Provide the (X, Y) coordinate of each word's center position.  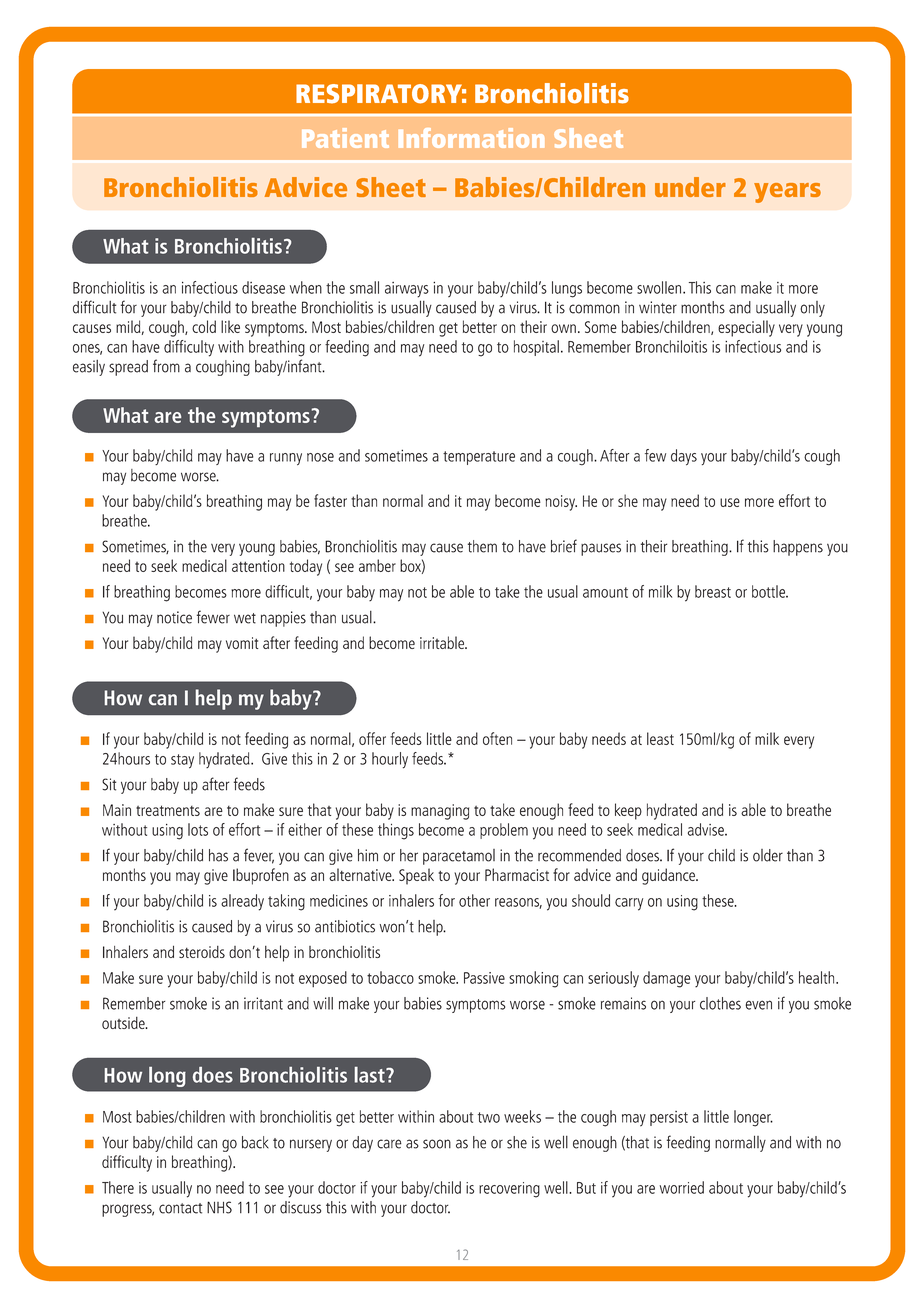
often (497, 738)
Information (471, 138)
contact (180, 1208)
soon (437, 1144)
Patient (345, 138)
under (690, 187)
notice (174, 617)
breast (713, 591)
